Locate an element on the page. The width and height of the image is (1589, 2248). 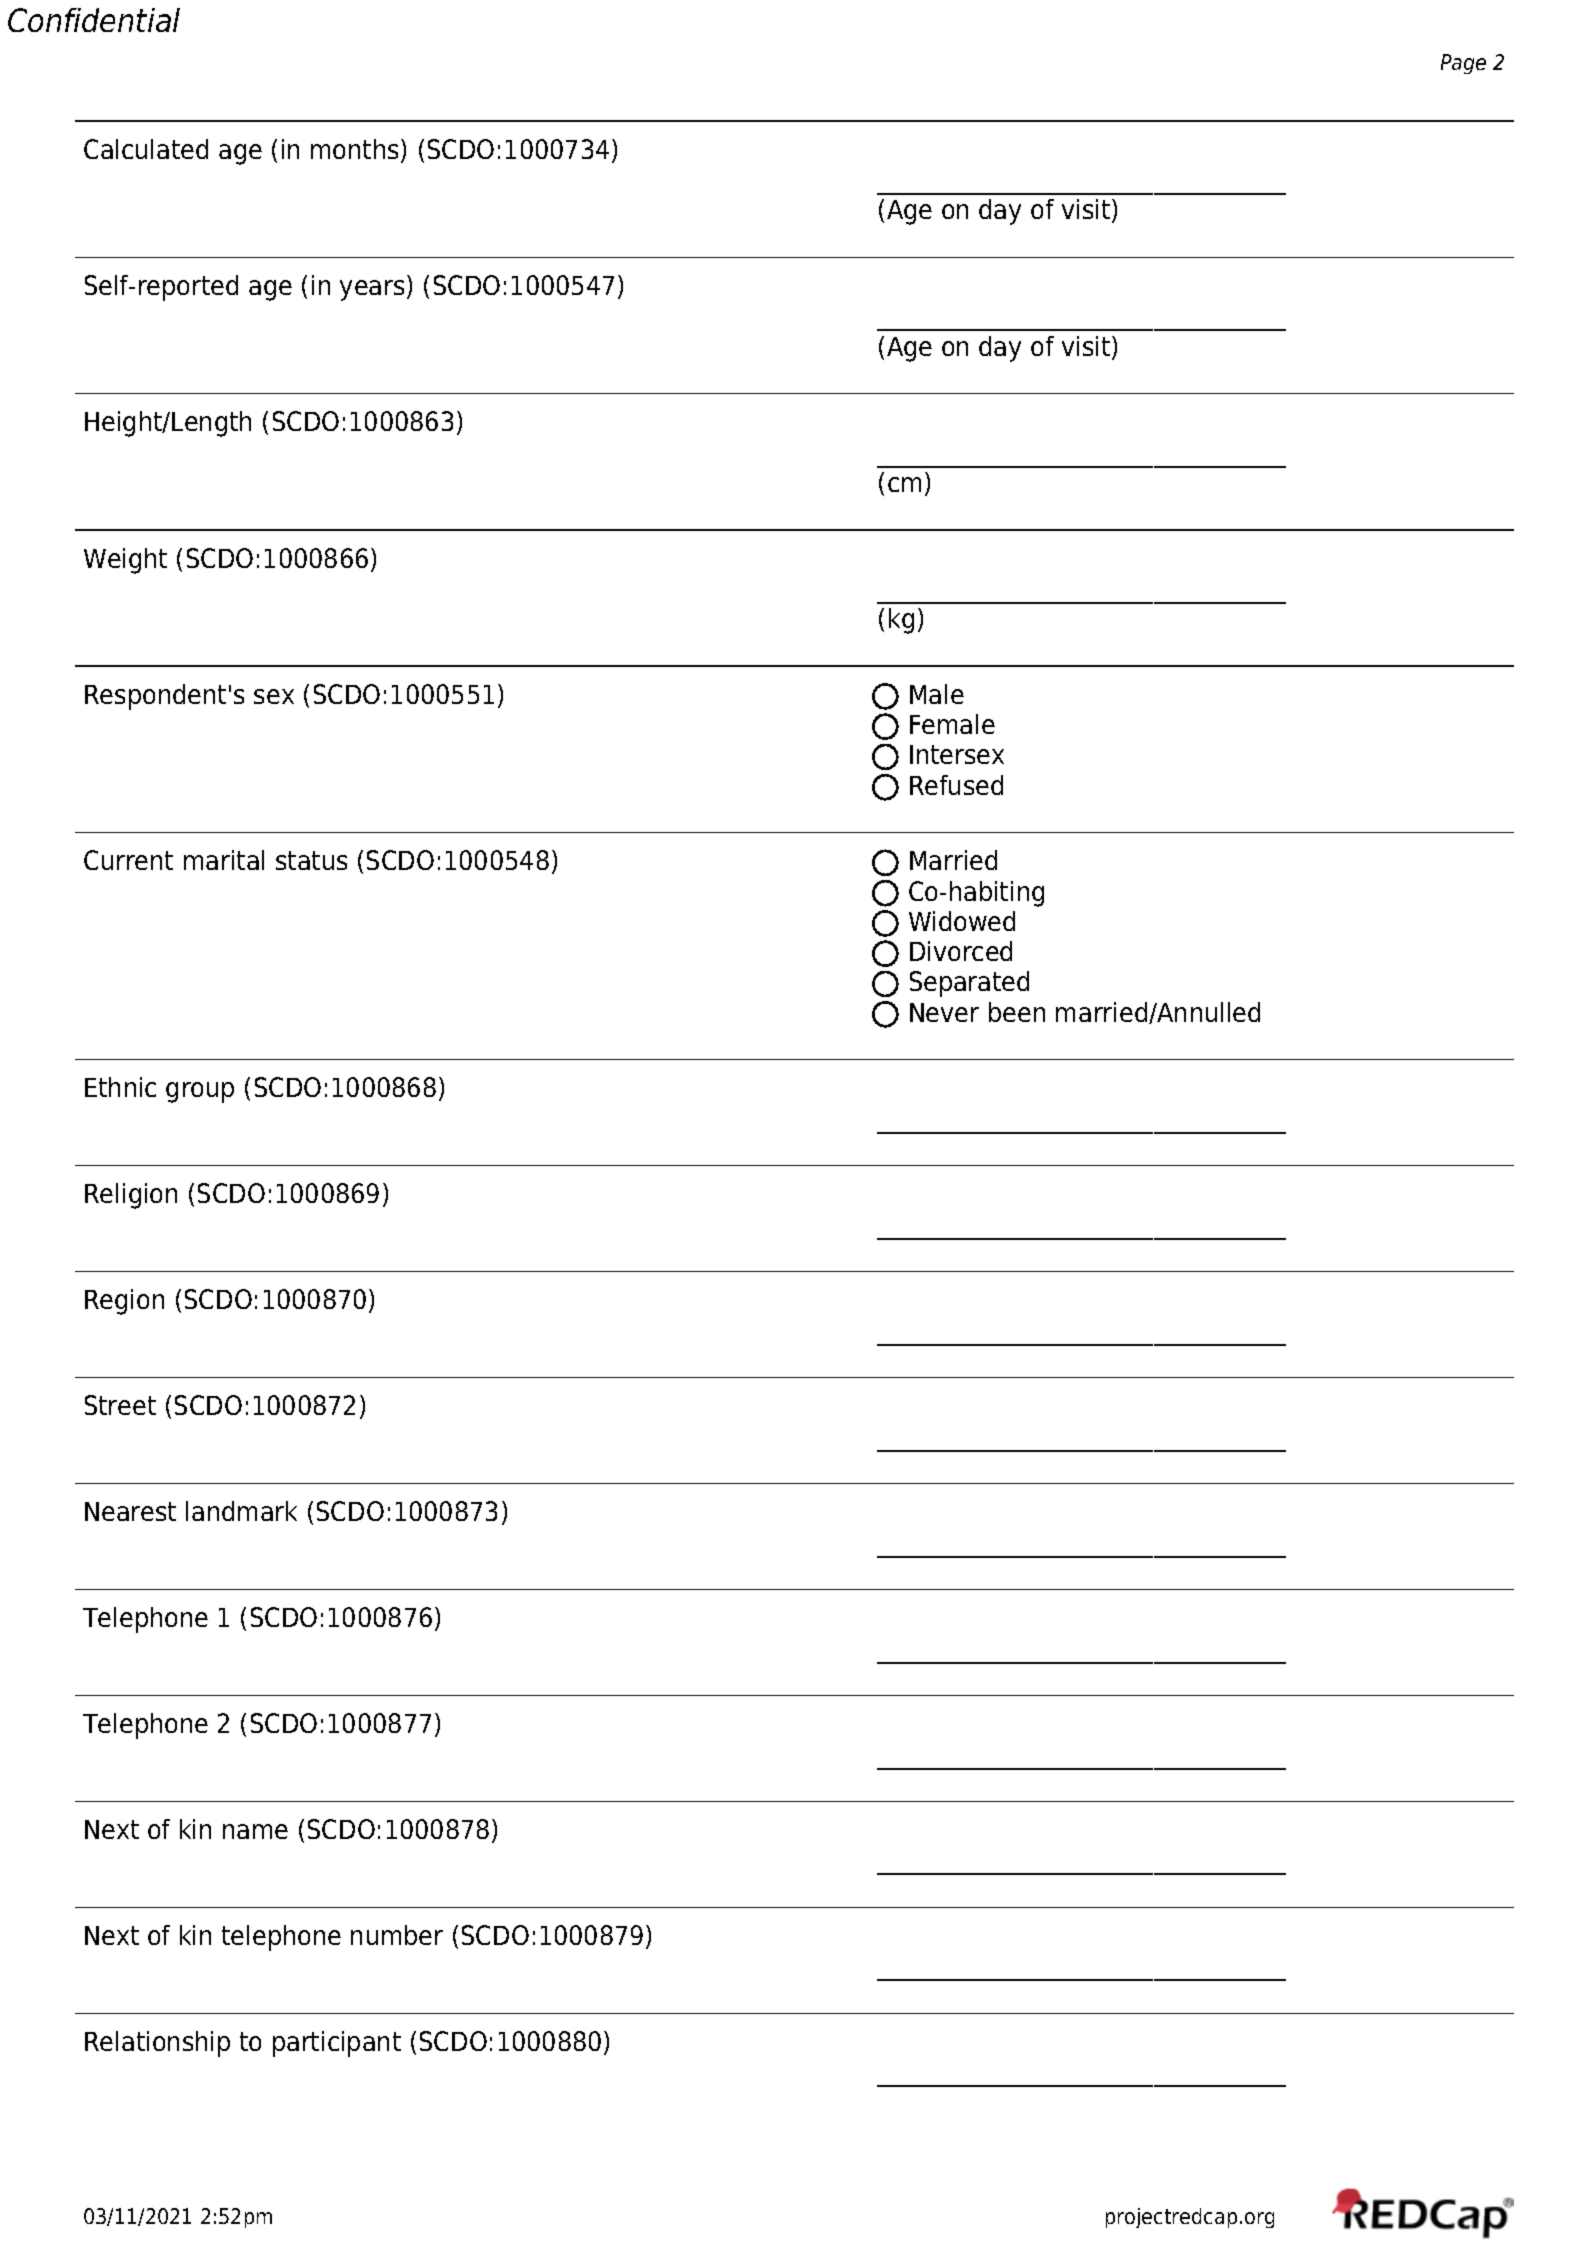
participant is located at coordinates (337, 2044).
